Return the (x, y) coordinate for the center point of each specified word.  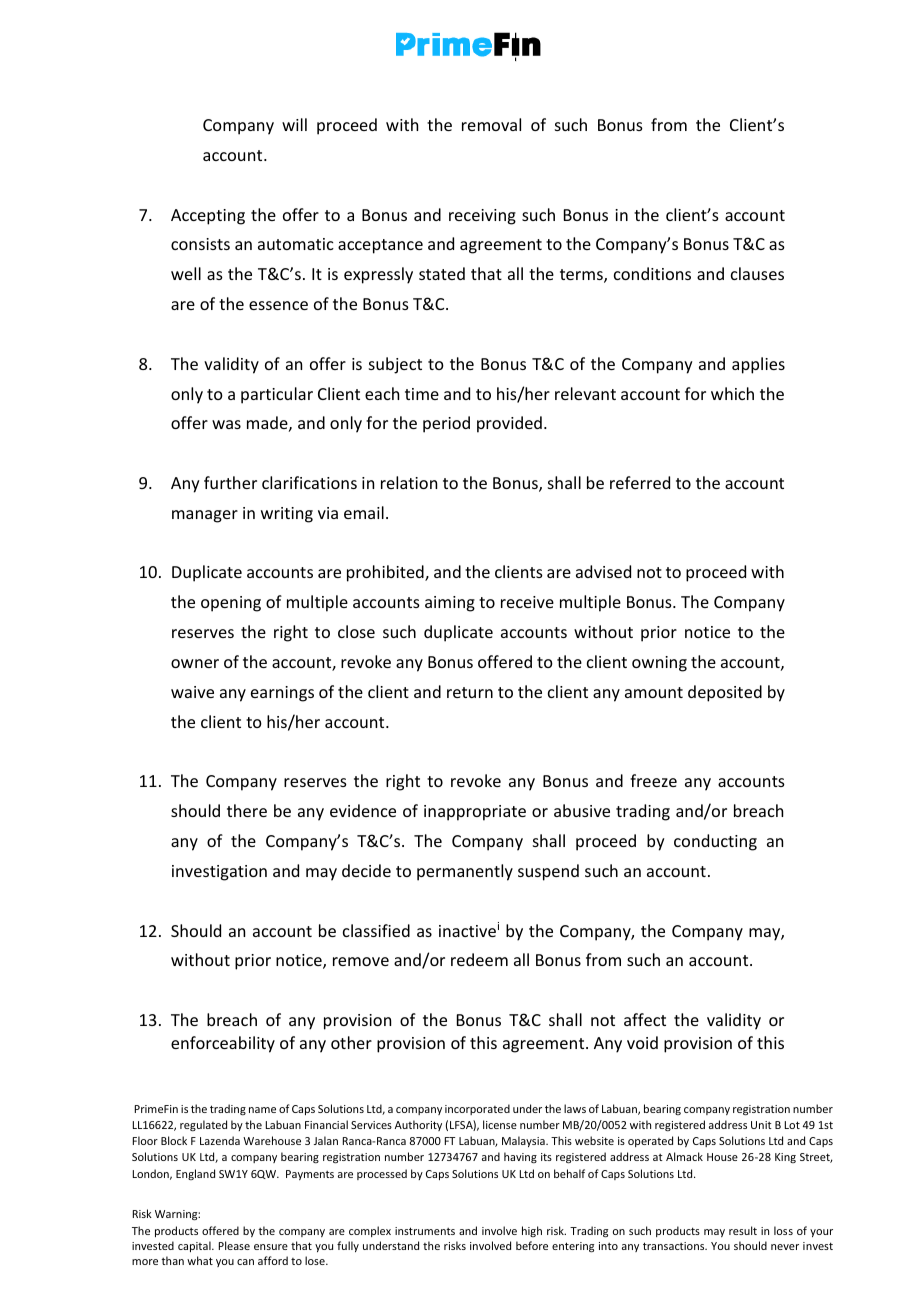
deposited (725, 693)
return (470, 692)
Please (234, 1245)
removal (491, 124)
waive (192, 692)
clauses (757, 273)
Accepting (208, 217)
